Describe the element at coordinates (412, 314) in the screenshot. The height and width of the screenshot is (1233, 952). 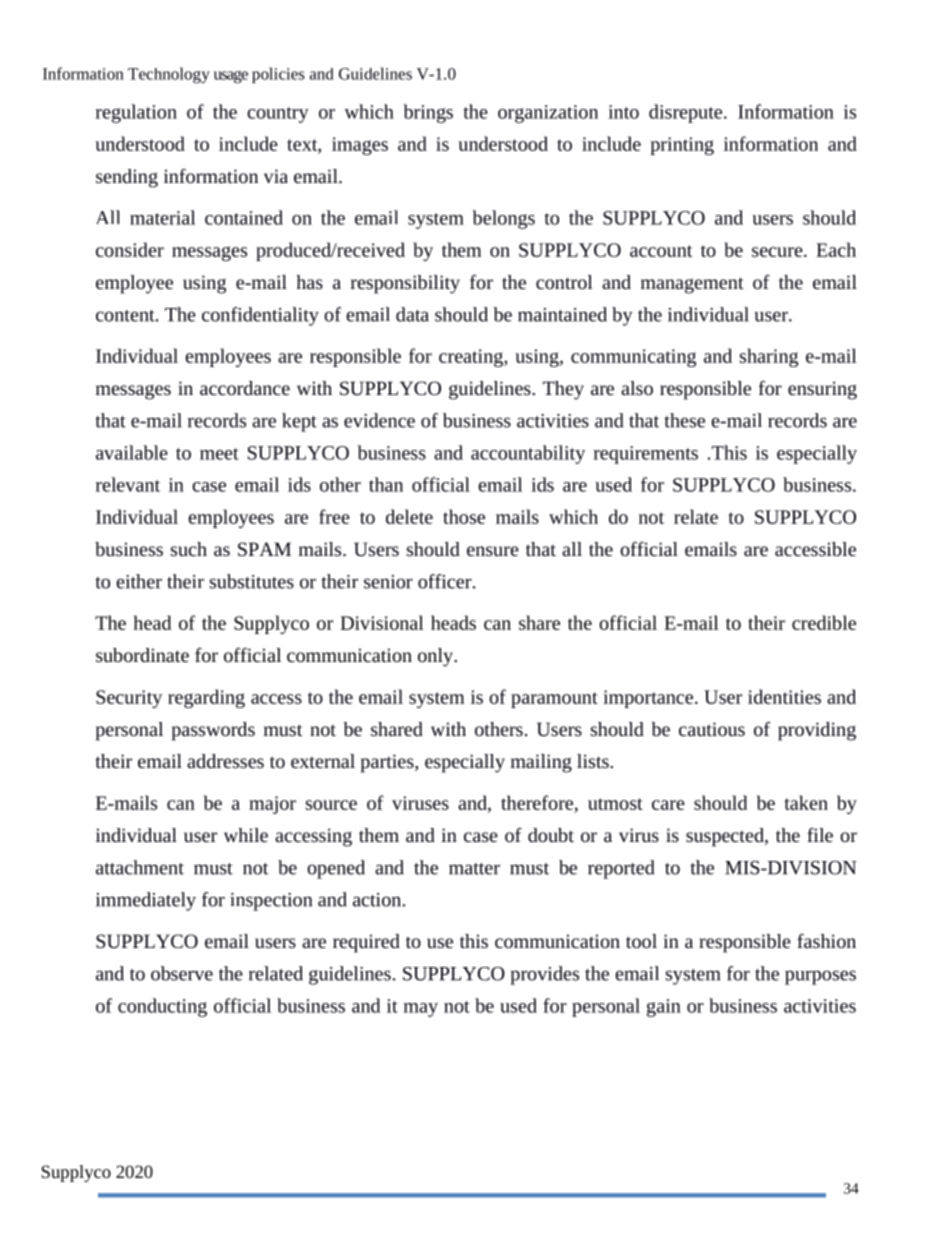
I see `data` at that location.
